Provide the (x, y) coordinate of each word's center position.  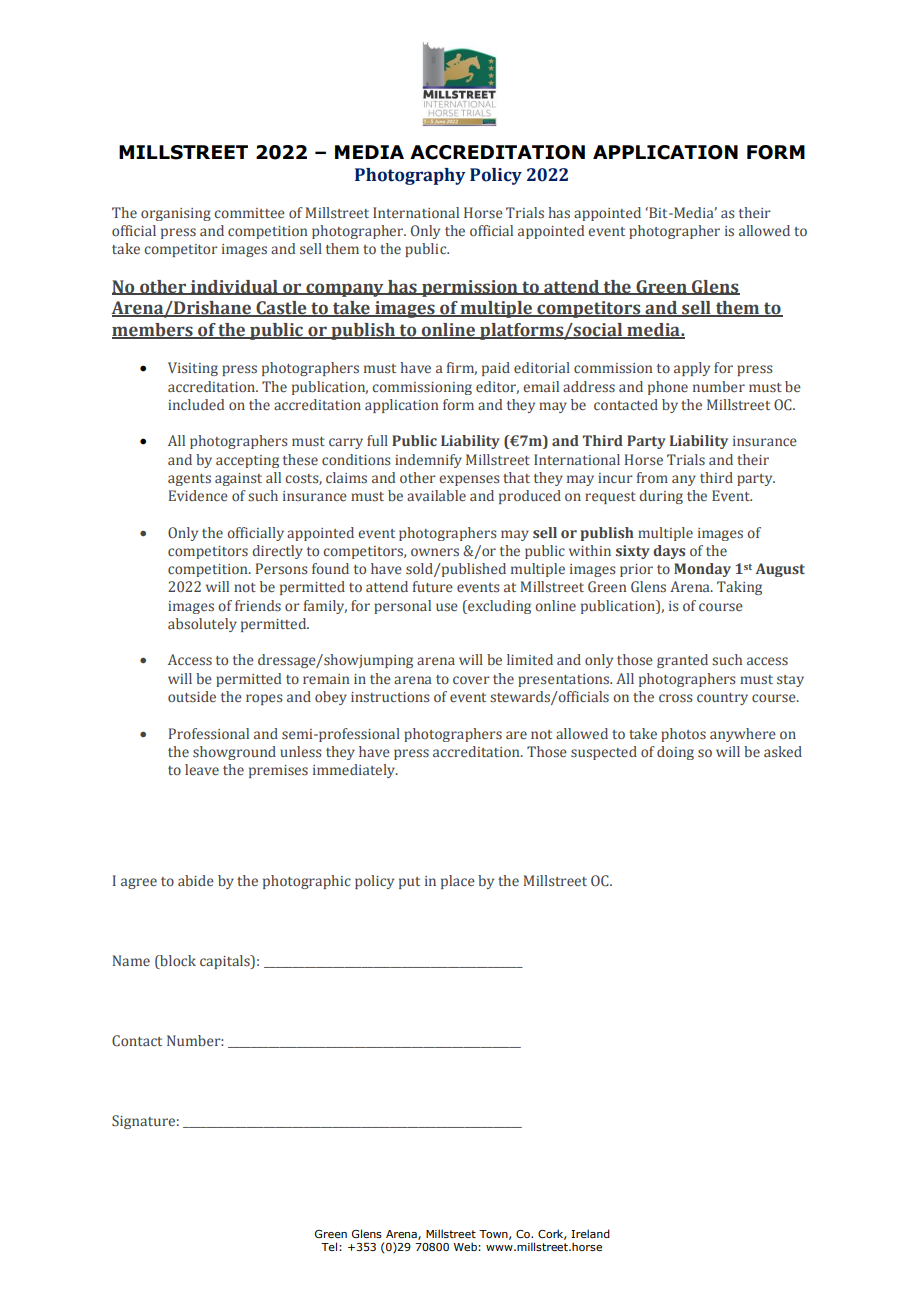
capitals (226, 962)
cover (471, 680)
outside (192, 696)
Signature (143, 1122)
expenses (469, 480)
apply (692, 369)
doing (675, 753)
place (458, 882)
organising (176, 214)
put (409, 883)
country (722, 699)
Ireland (590, 1233)
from (652, 477)
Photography (410, 176)
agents (189, 480)
